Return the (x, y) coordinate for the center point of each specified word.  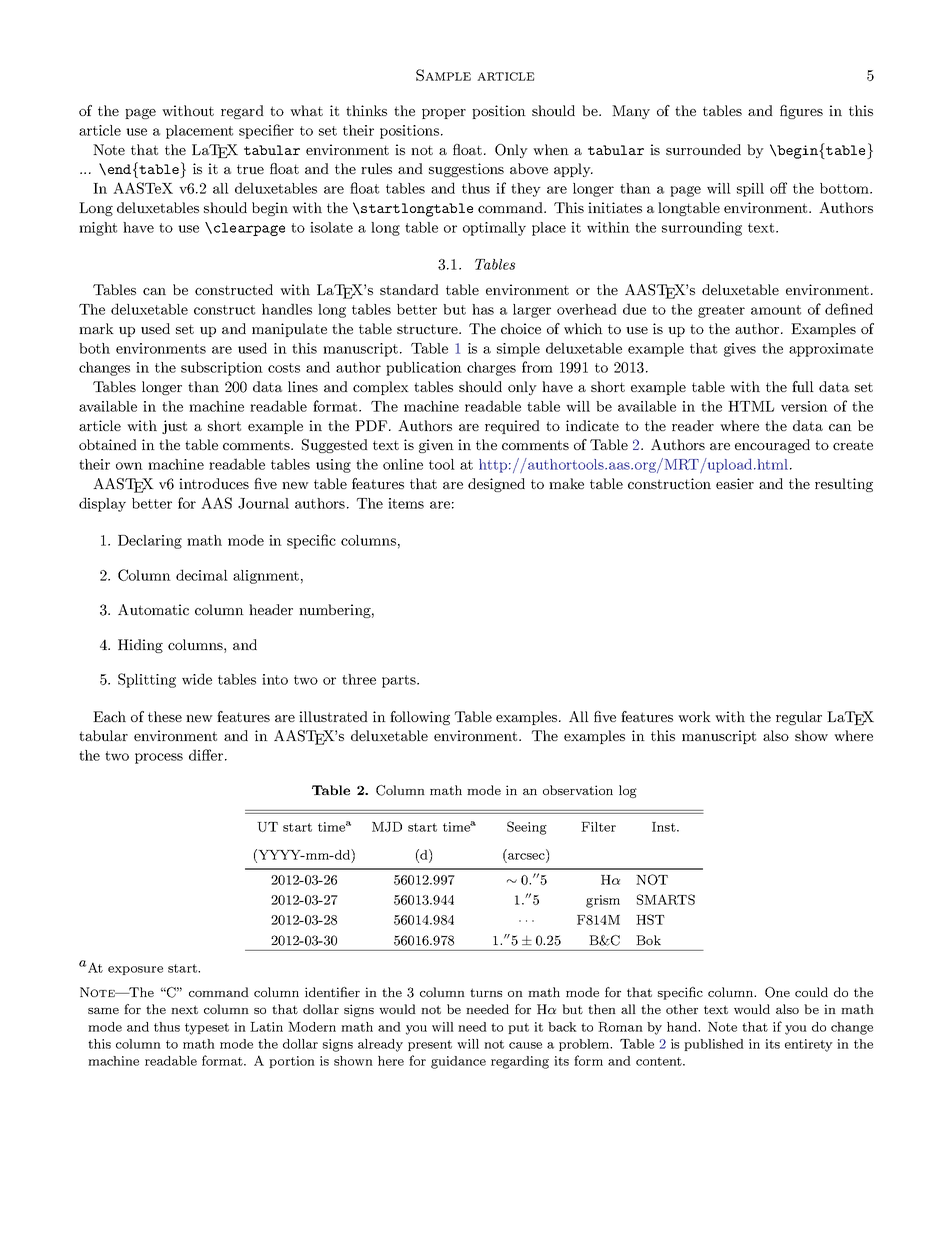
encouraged (772, 446)
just (174, 427)
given (436, 446)
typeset (207, 1029)
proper (444, 114)
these (165, 716)
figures (801, 112)
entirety (809, 1045)
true (250, 169)
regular (799, 718)
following (420, 718)
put (518, 1028)
